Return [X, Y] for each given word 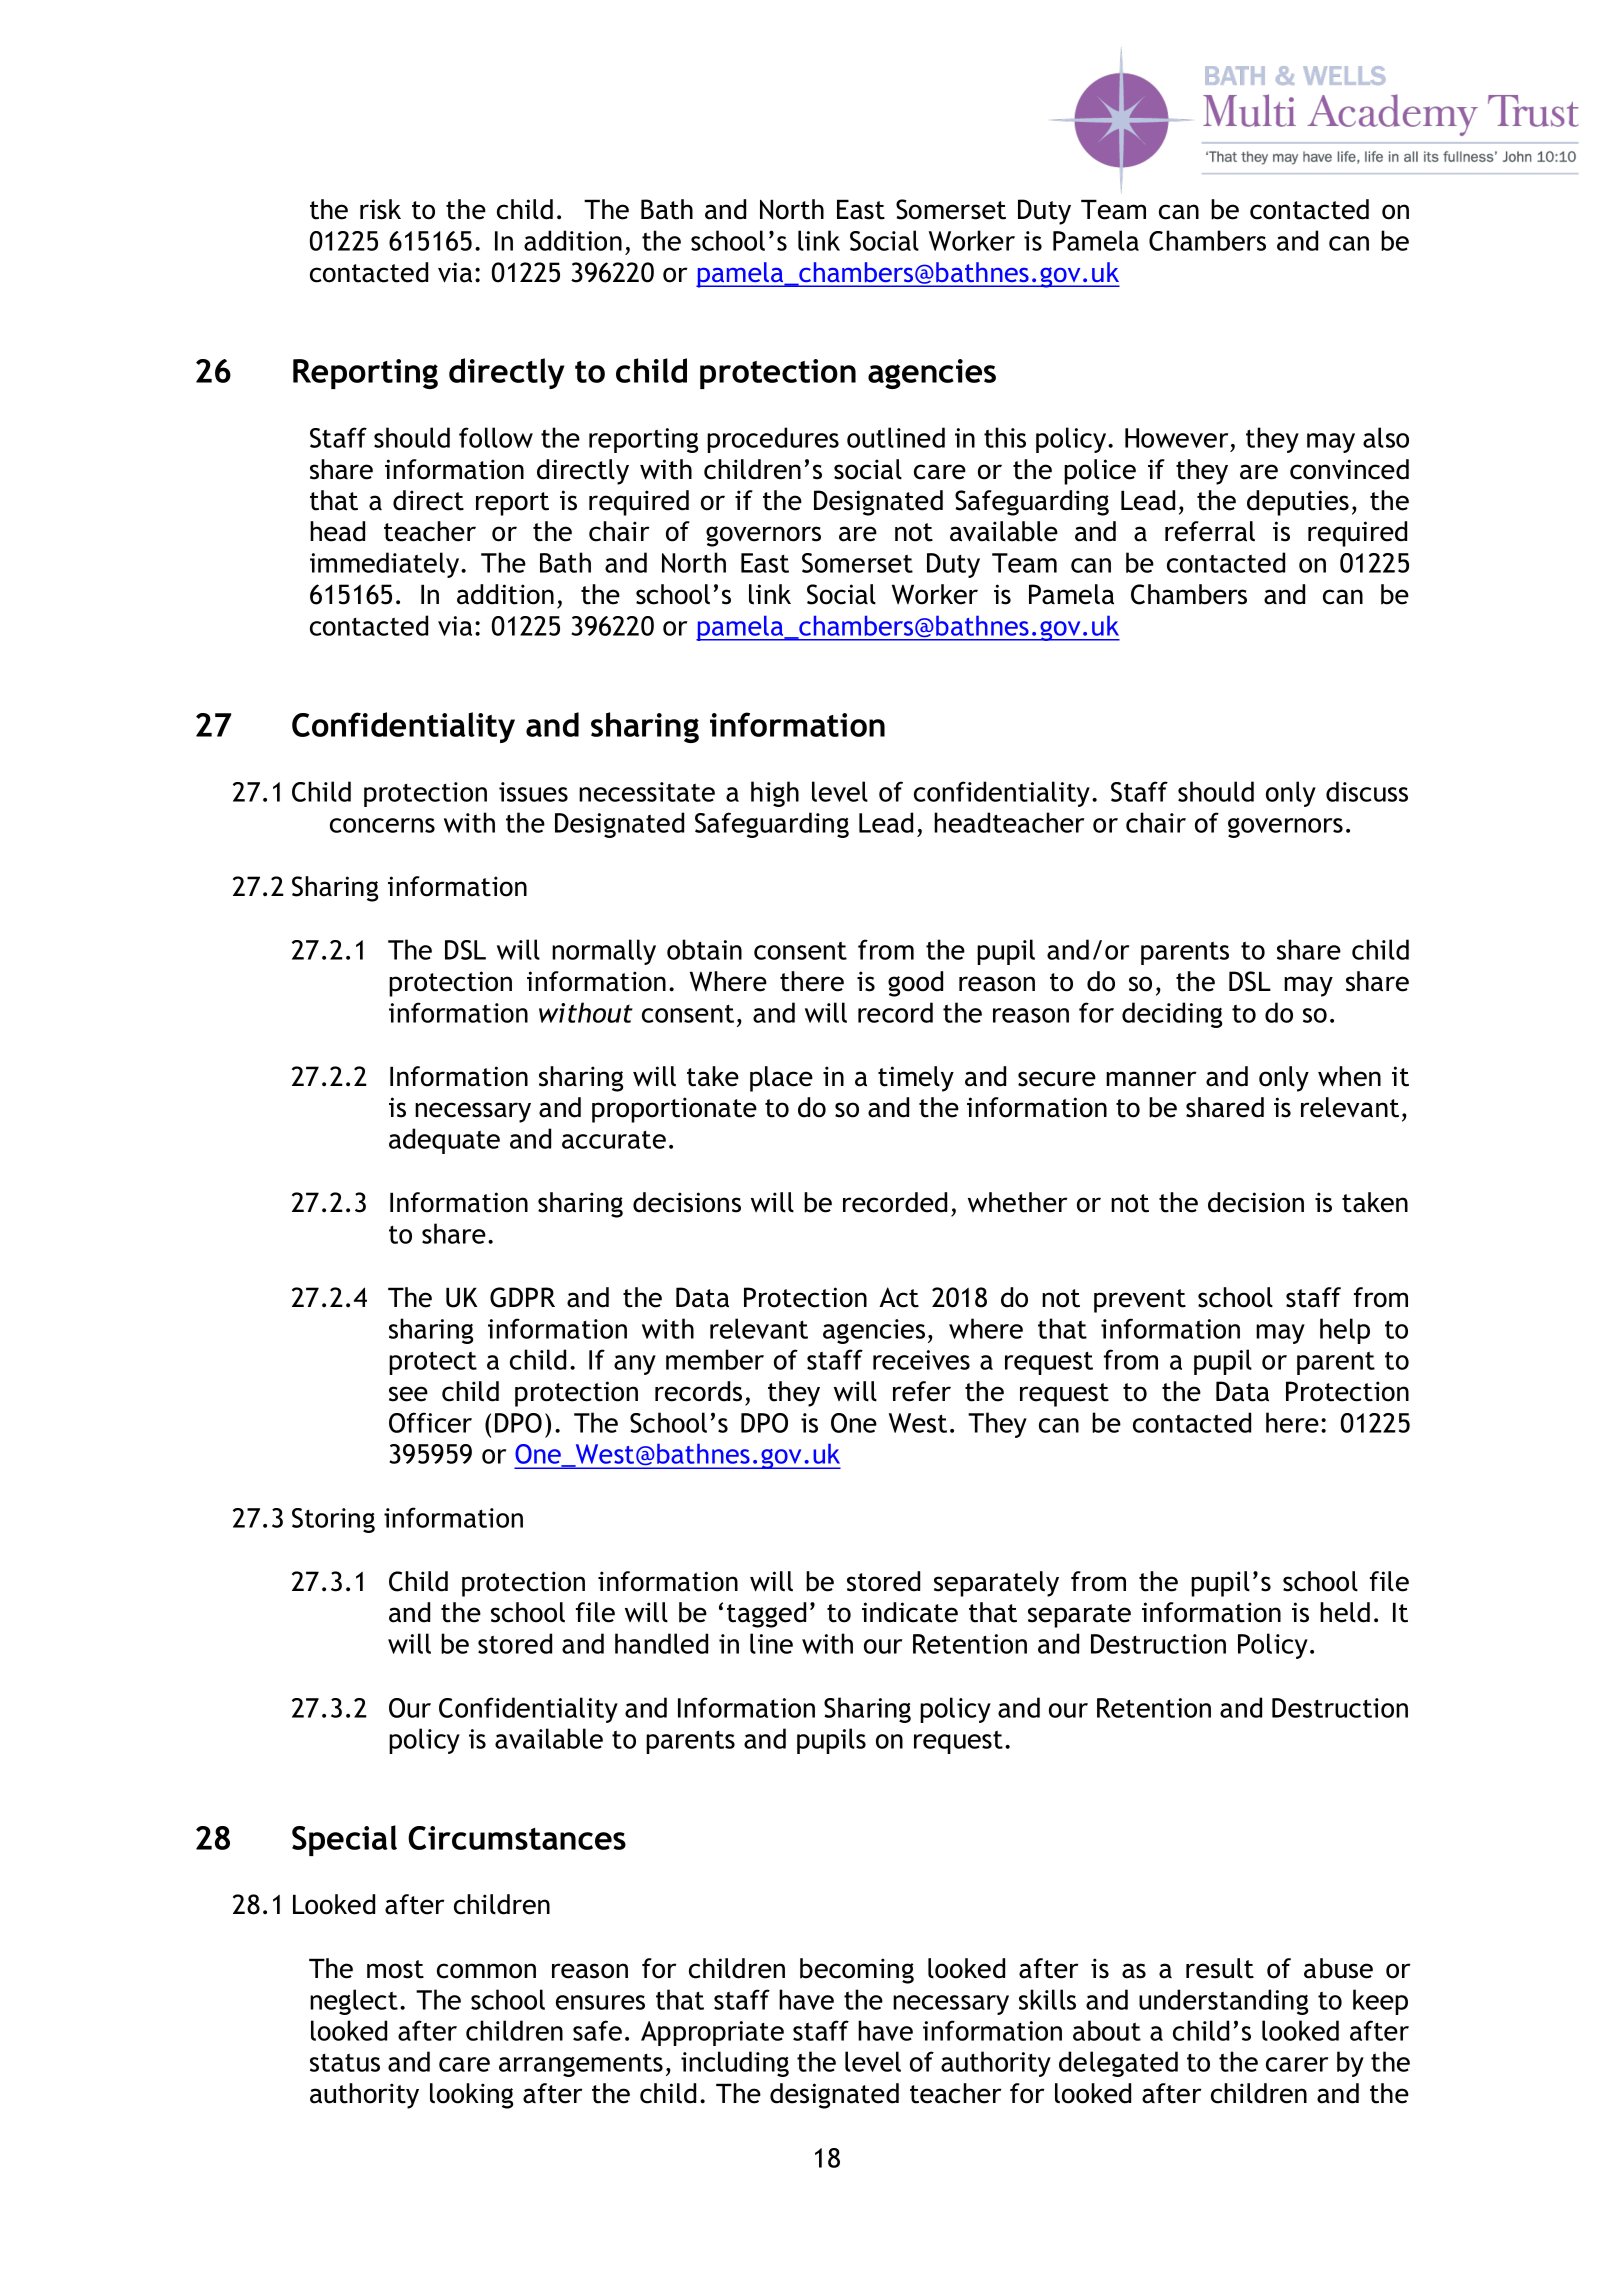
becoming [857, 1971]
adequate [444, 1141]
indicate [910, 1612]
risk [380, 209]
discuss [1367, 791]
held [1345, 1612]
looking [471, 2096]
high [775, 794]
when [1349, 1076]
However [1177, 438]
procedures [773, 440]
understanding [1223, 2002]
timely [916, 1079]
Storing [333, 1520]
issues [533, 792]
